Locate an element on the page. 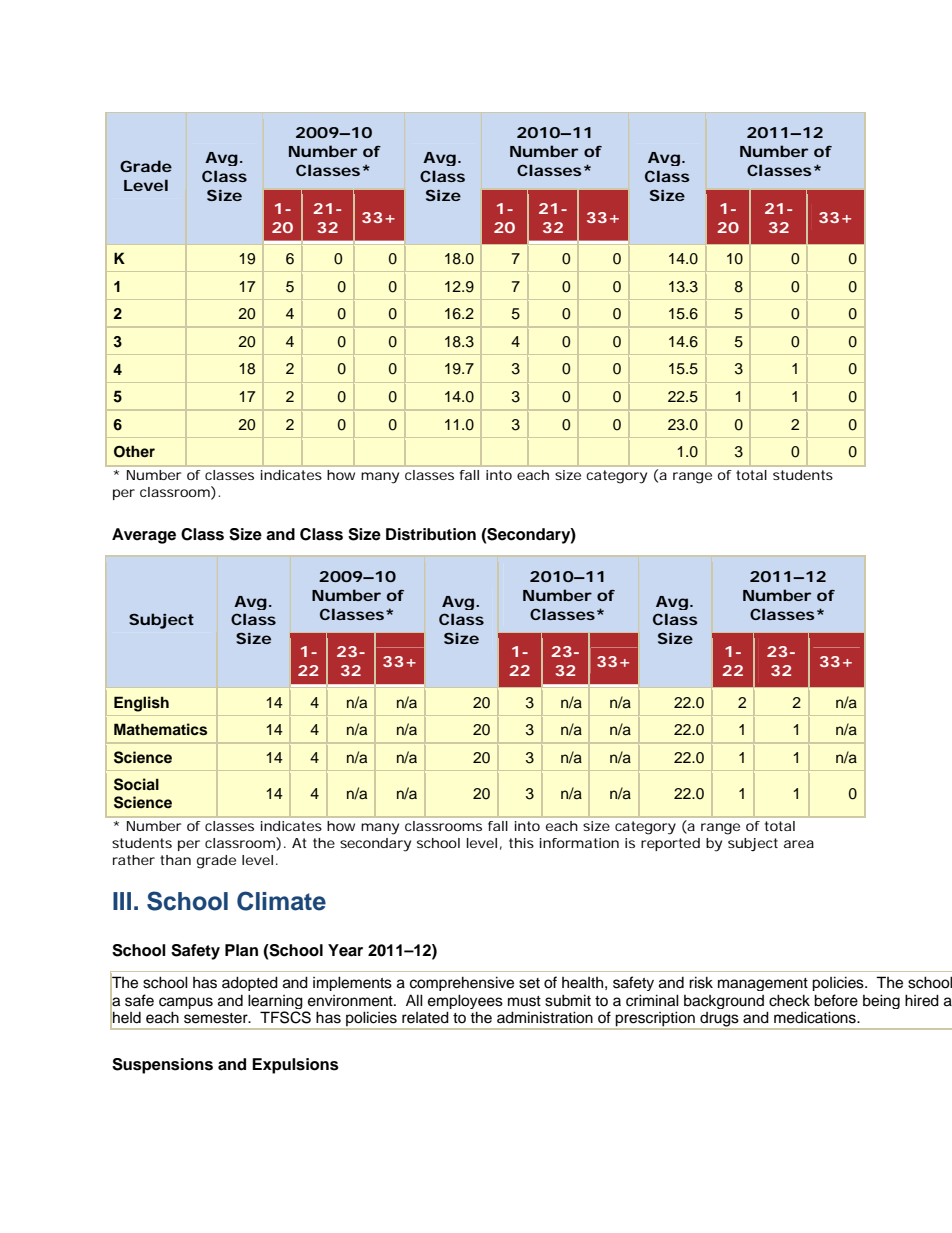 The height and width of the image is (1233, 952). this is located at coordinates (521, 843).
